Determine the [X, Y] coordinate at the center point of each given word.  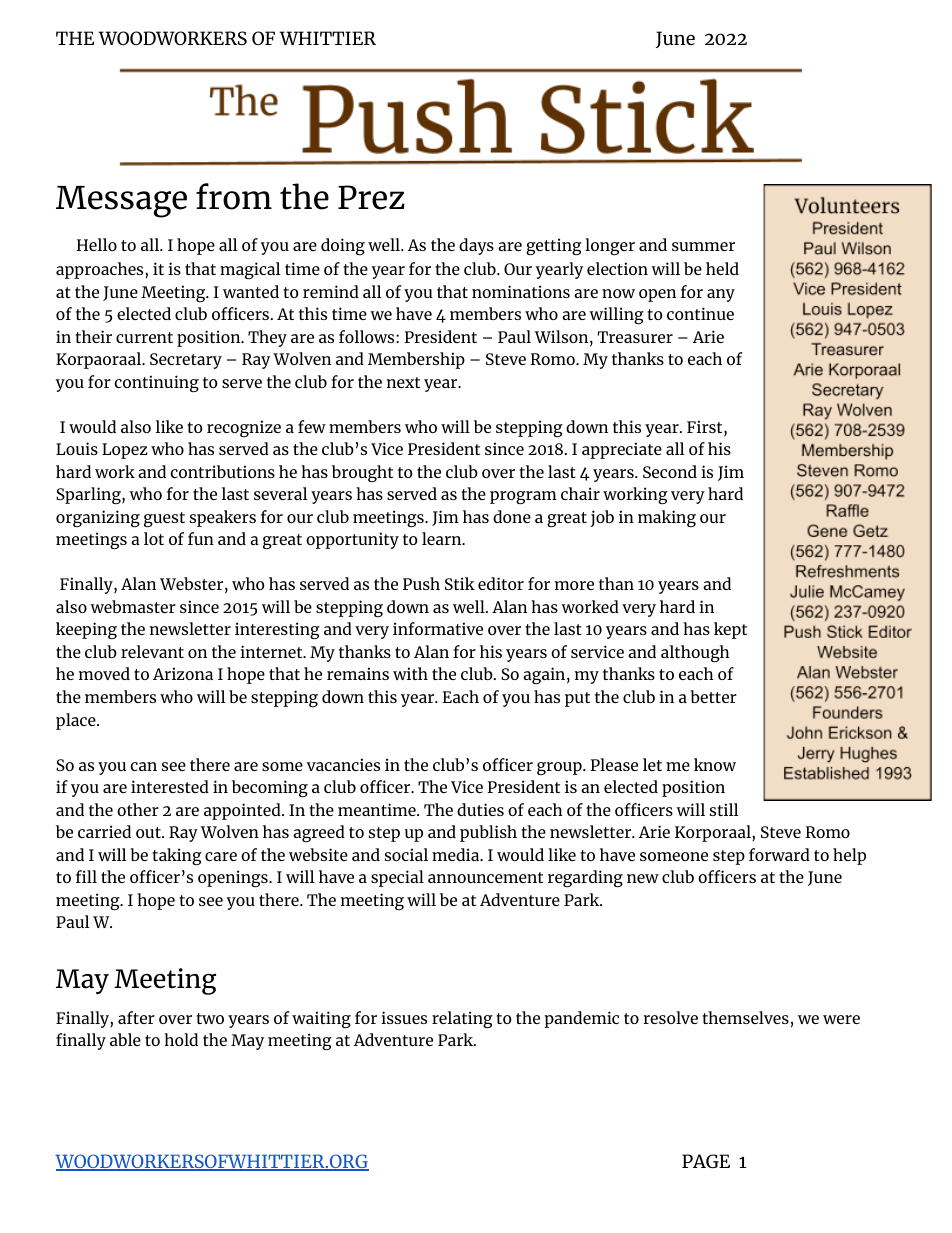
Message [121, 202]
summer [703, 246]
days [476, 246]
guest [164, 519]
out [149, 832]
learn [443, 538]
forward [779, 854]
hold [181, 1039]
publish [488, 833]
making [667, 518]
